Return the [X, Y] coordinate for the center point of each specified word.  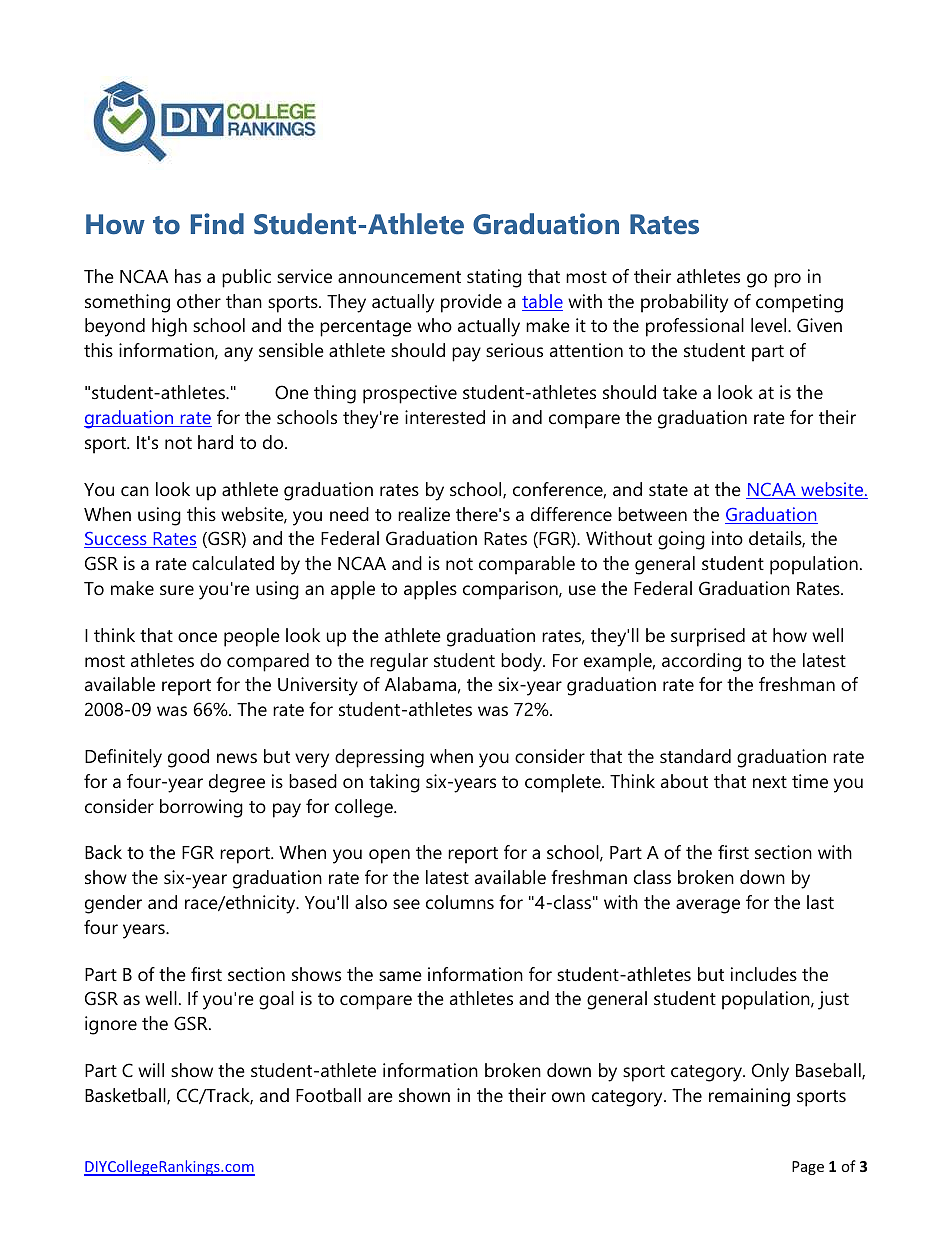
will [151, 1070]
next [770, 782]
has [188, 276]
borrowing [201, 808]
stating [494, 278]
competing [799, 303]
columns [460, 902]
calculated [233, 563]
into [727, 538]
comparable [527, 565]
